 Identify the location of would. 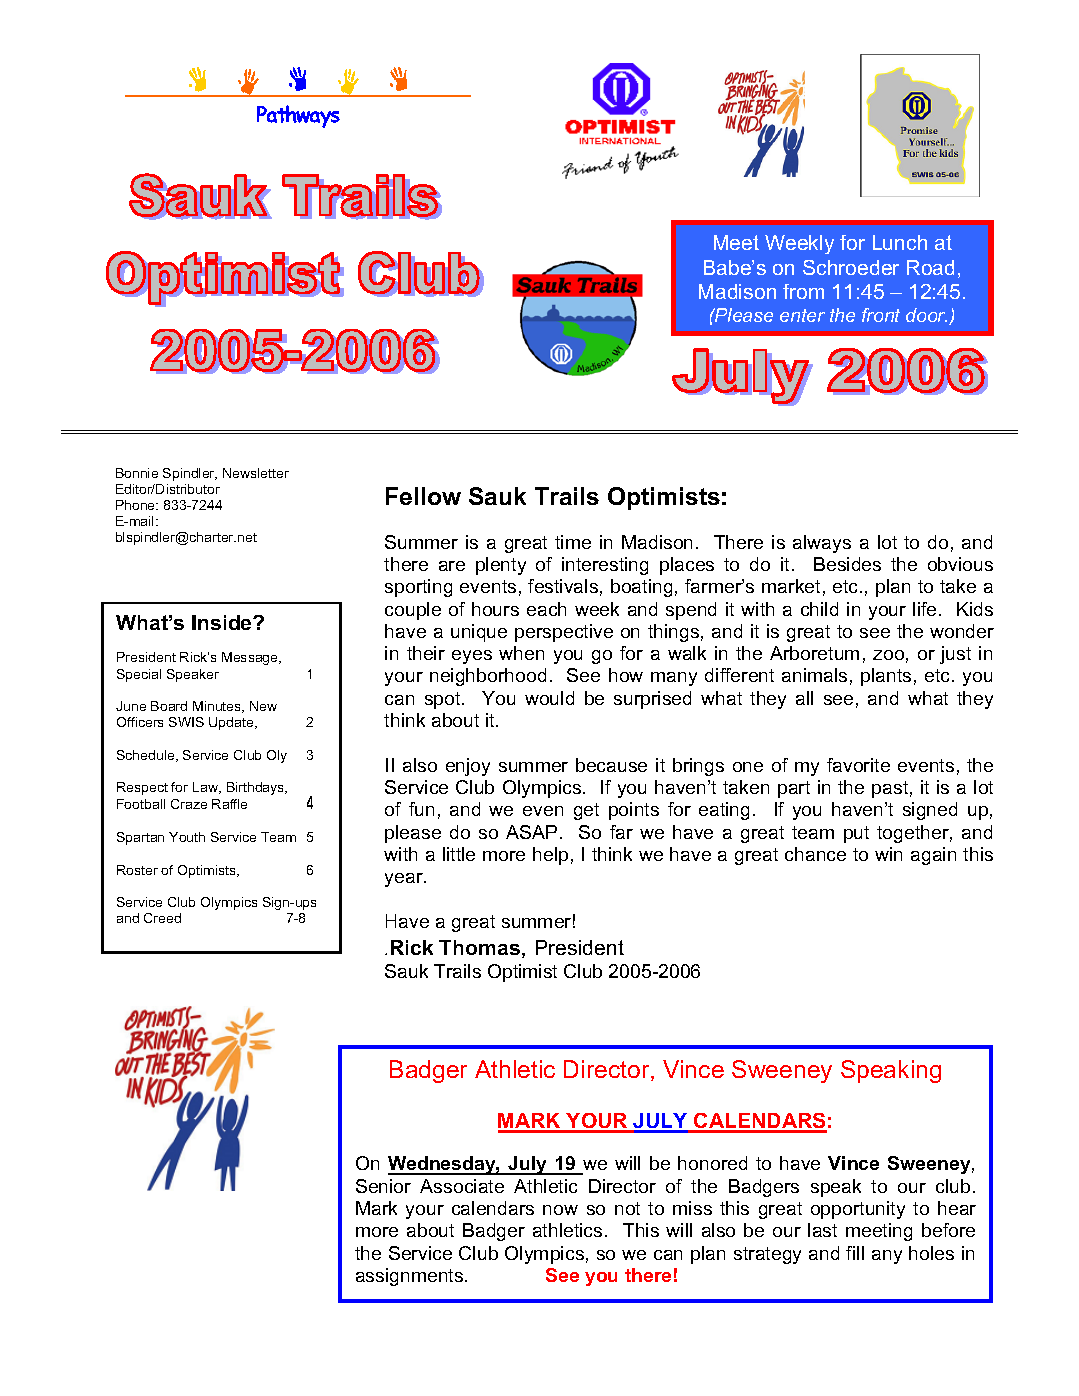
(549, 698).
